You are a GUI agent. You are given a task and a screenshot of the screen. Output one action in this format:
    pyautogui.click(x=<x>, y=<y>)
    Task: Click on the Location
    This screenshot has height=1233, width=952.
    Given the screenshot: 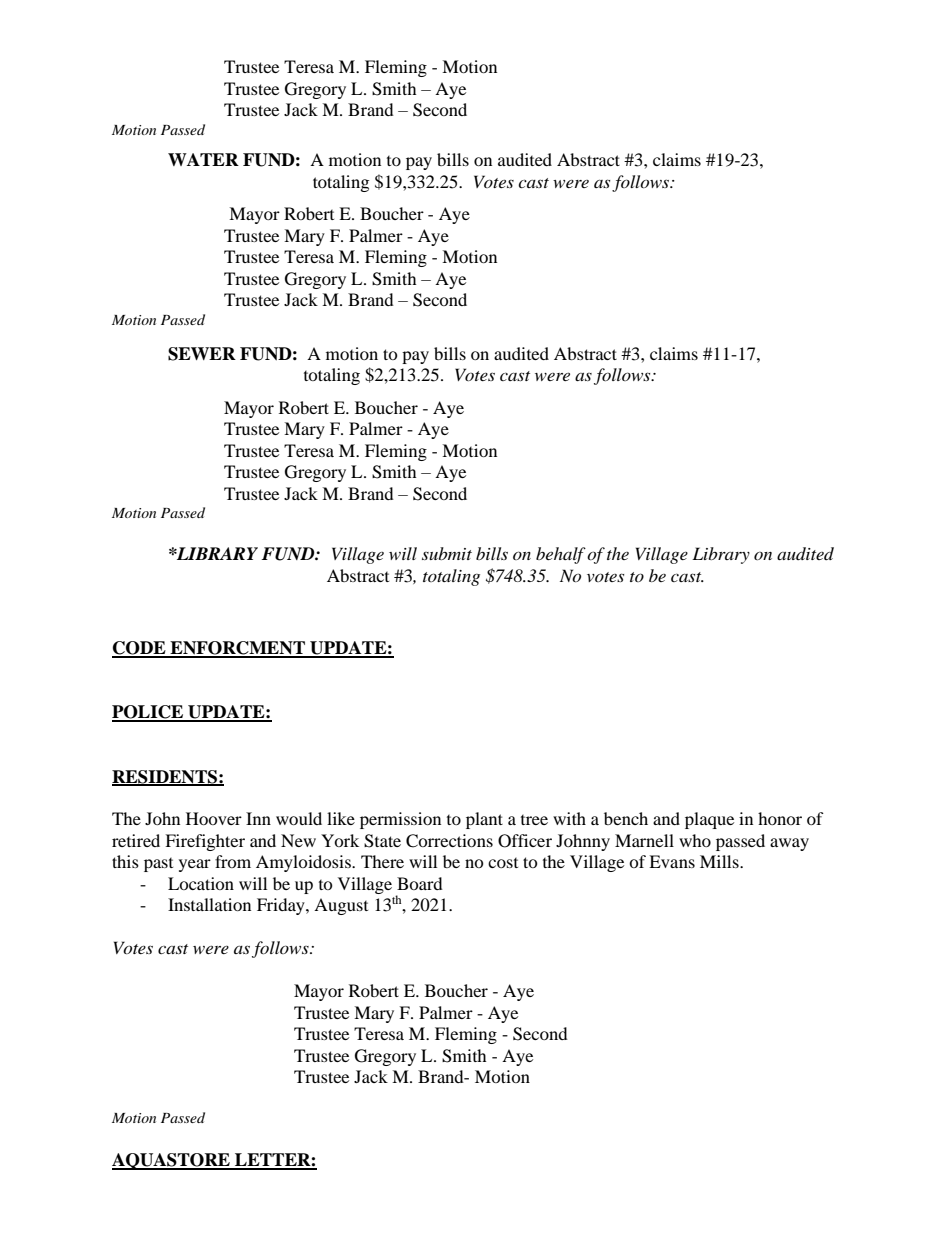 What is the action you would take?
    pyautogui.click(x=201, y=883)
